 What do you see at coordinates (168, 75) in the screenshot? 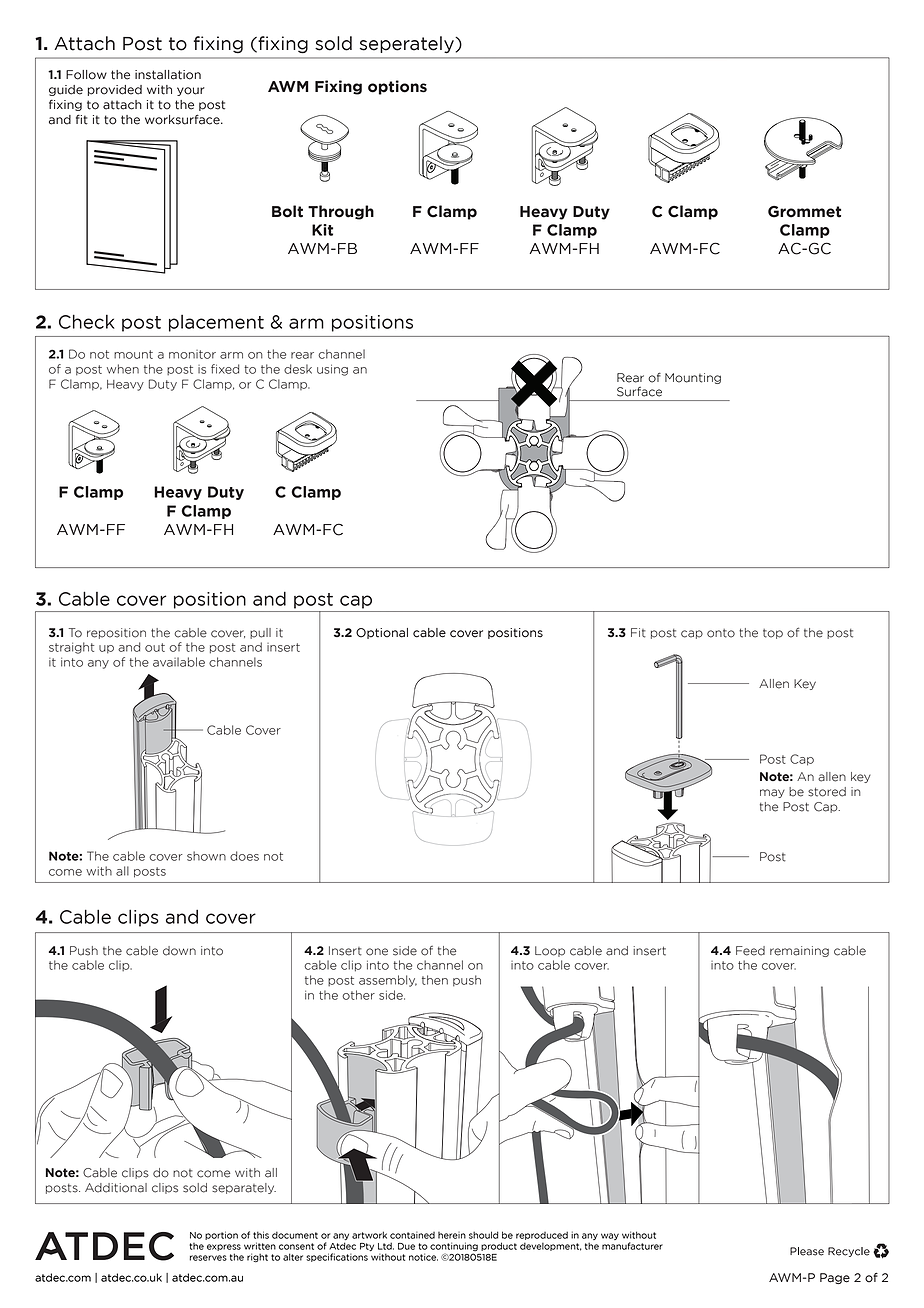
I see `installation` at bounding box center [168, 75].
